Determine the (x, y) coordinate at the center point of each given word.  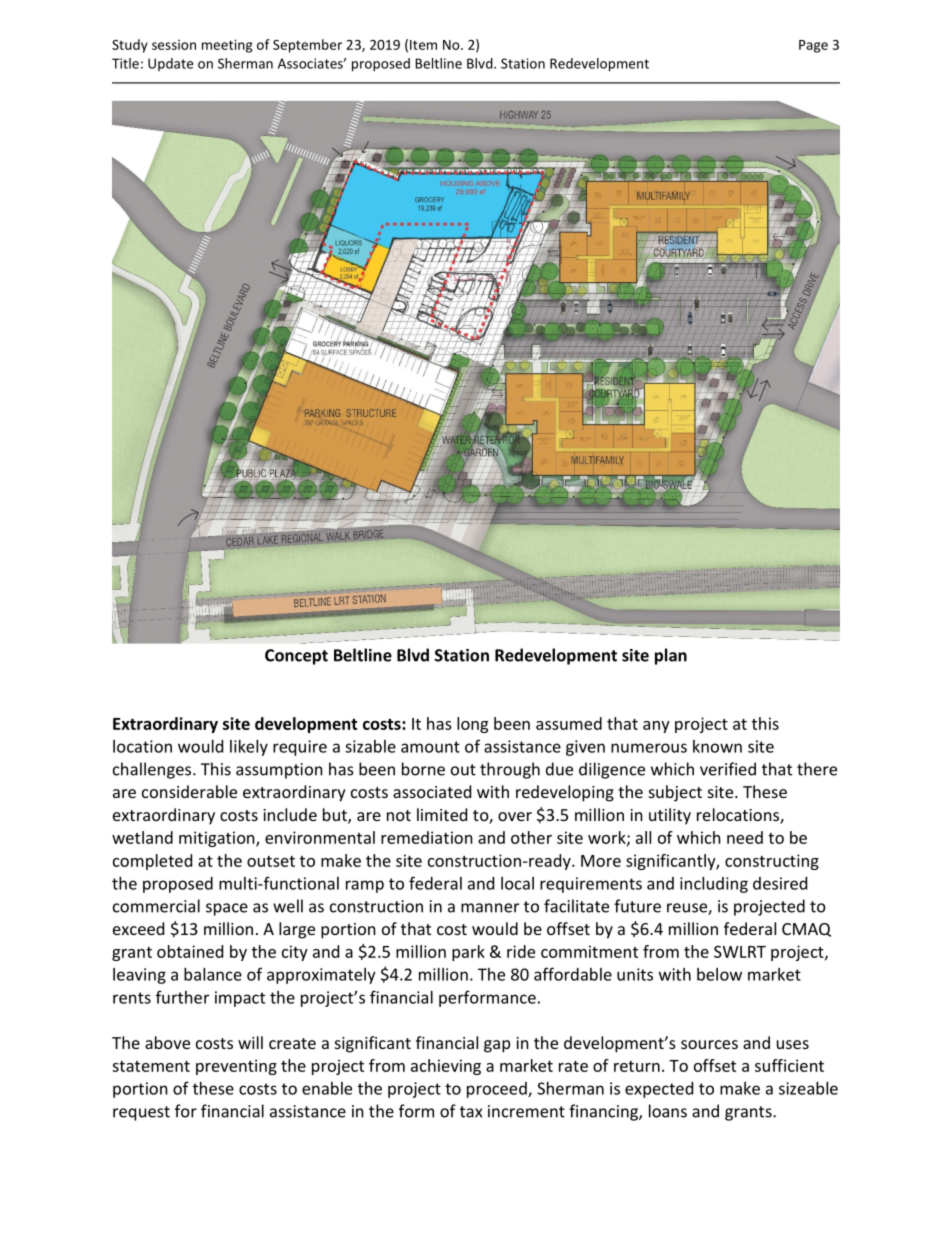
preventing (236, 1067)
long (472, 725)
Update (170, 64)
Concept (296, 657)
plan (671, 656)
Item (423, 45)
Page (813, 46)
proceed (498, 1090)
